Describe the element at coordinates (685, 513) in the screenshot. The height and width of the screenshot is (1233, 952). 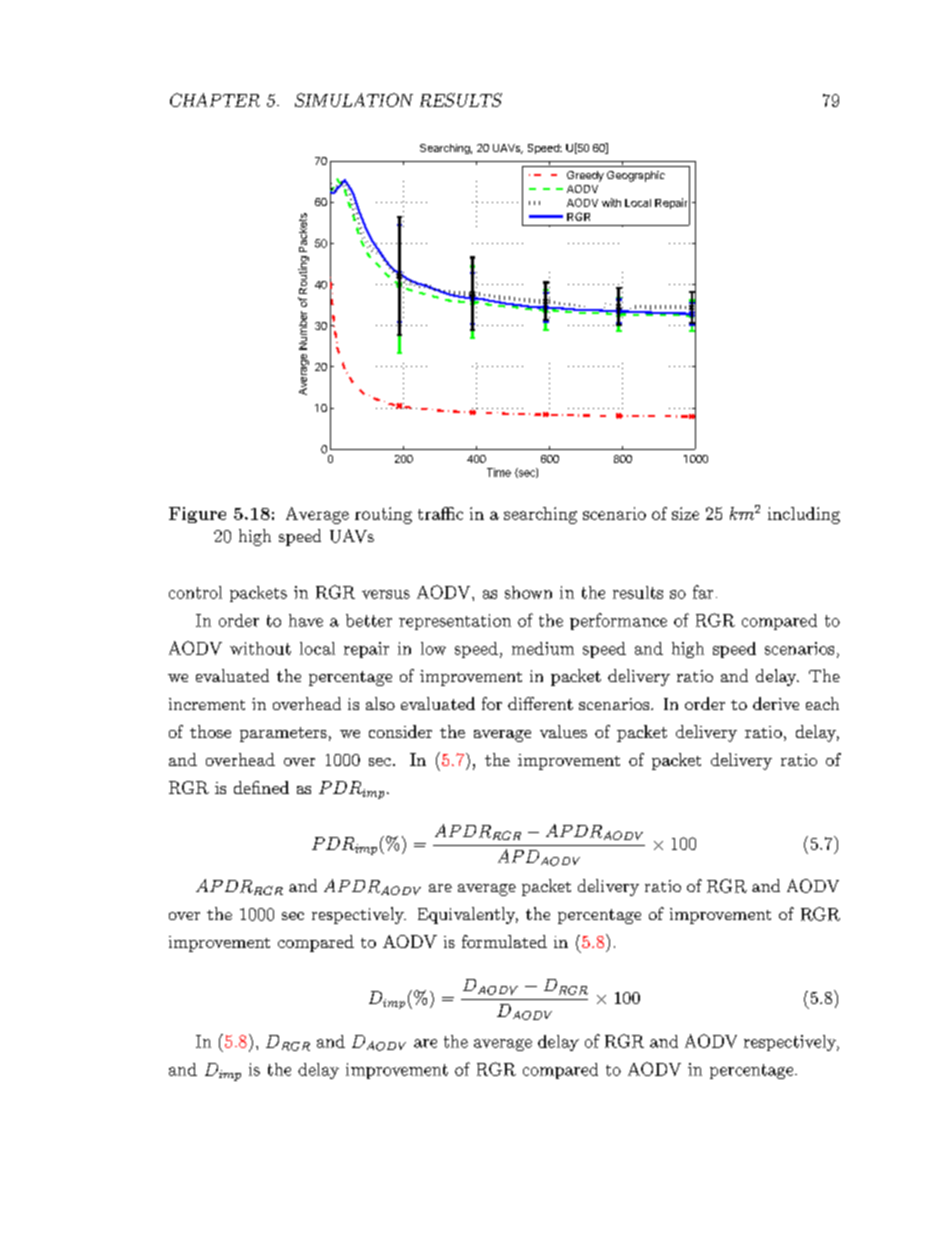
I see `size` at that location.
